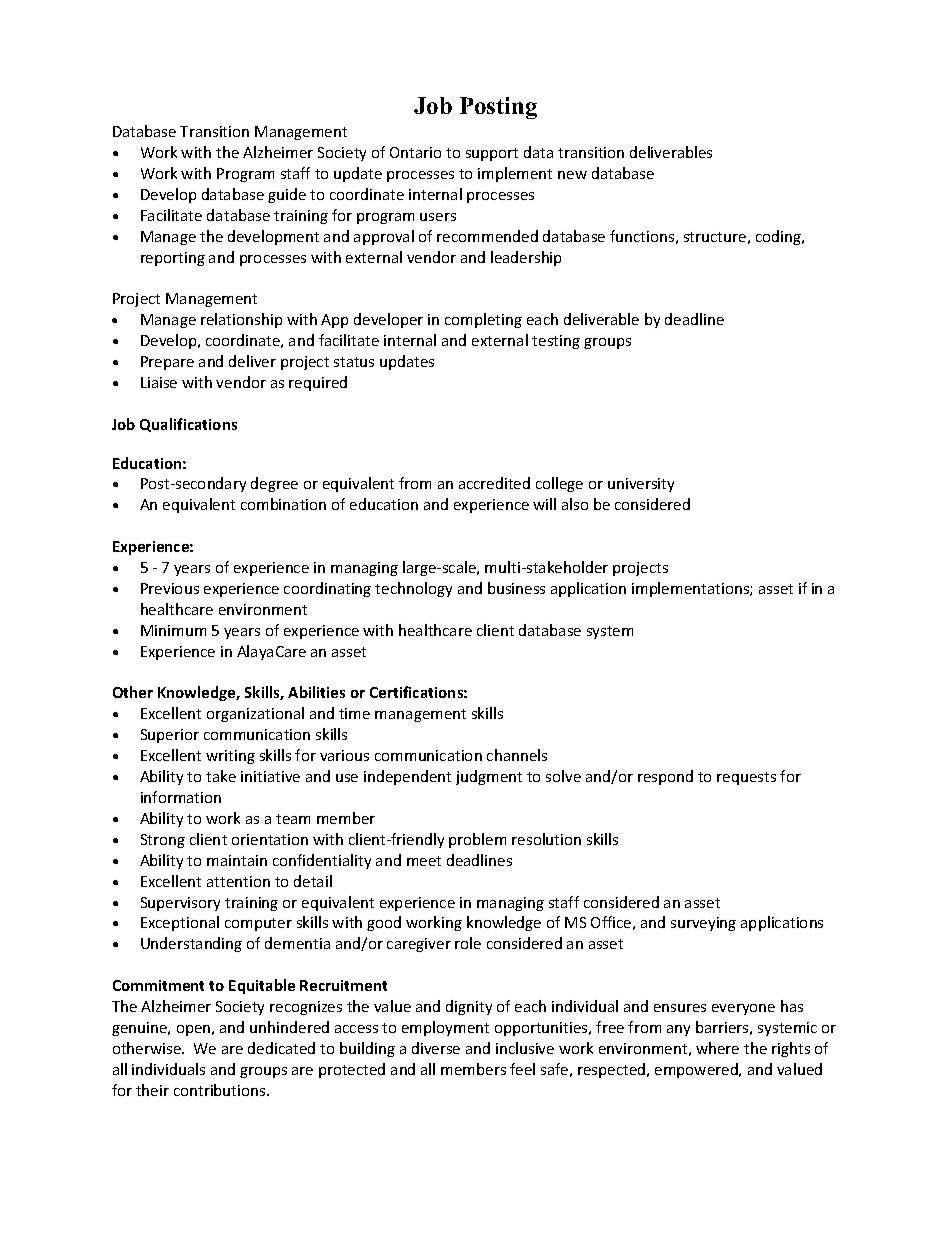 The width and height of the image is (952, 1233). Describe the element at coordinates (230, 757) in the image. I see `writing` at that location.
